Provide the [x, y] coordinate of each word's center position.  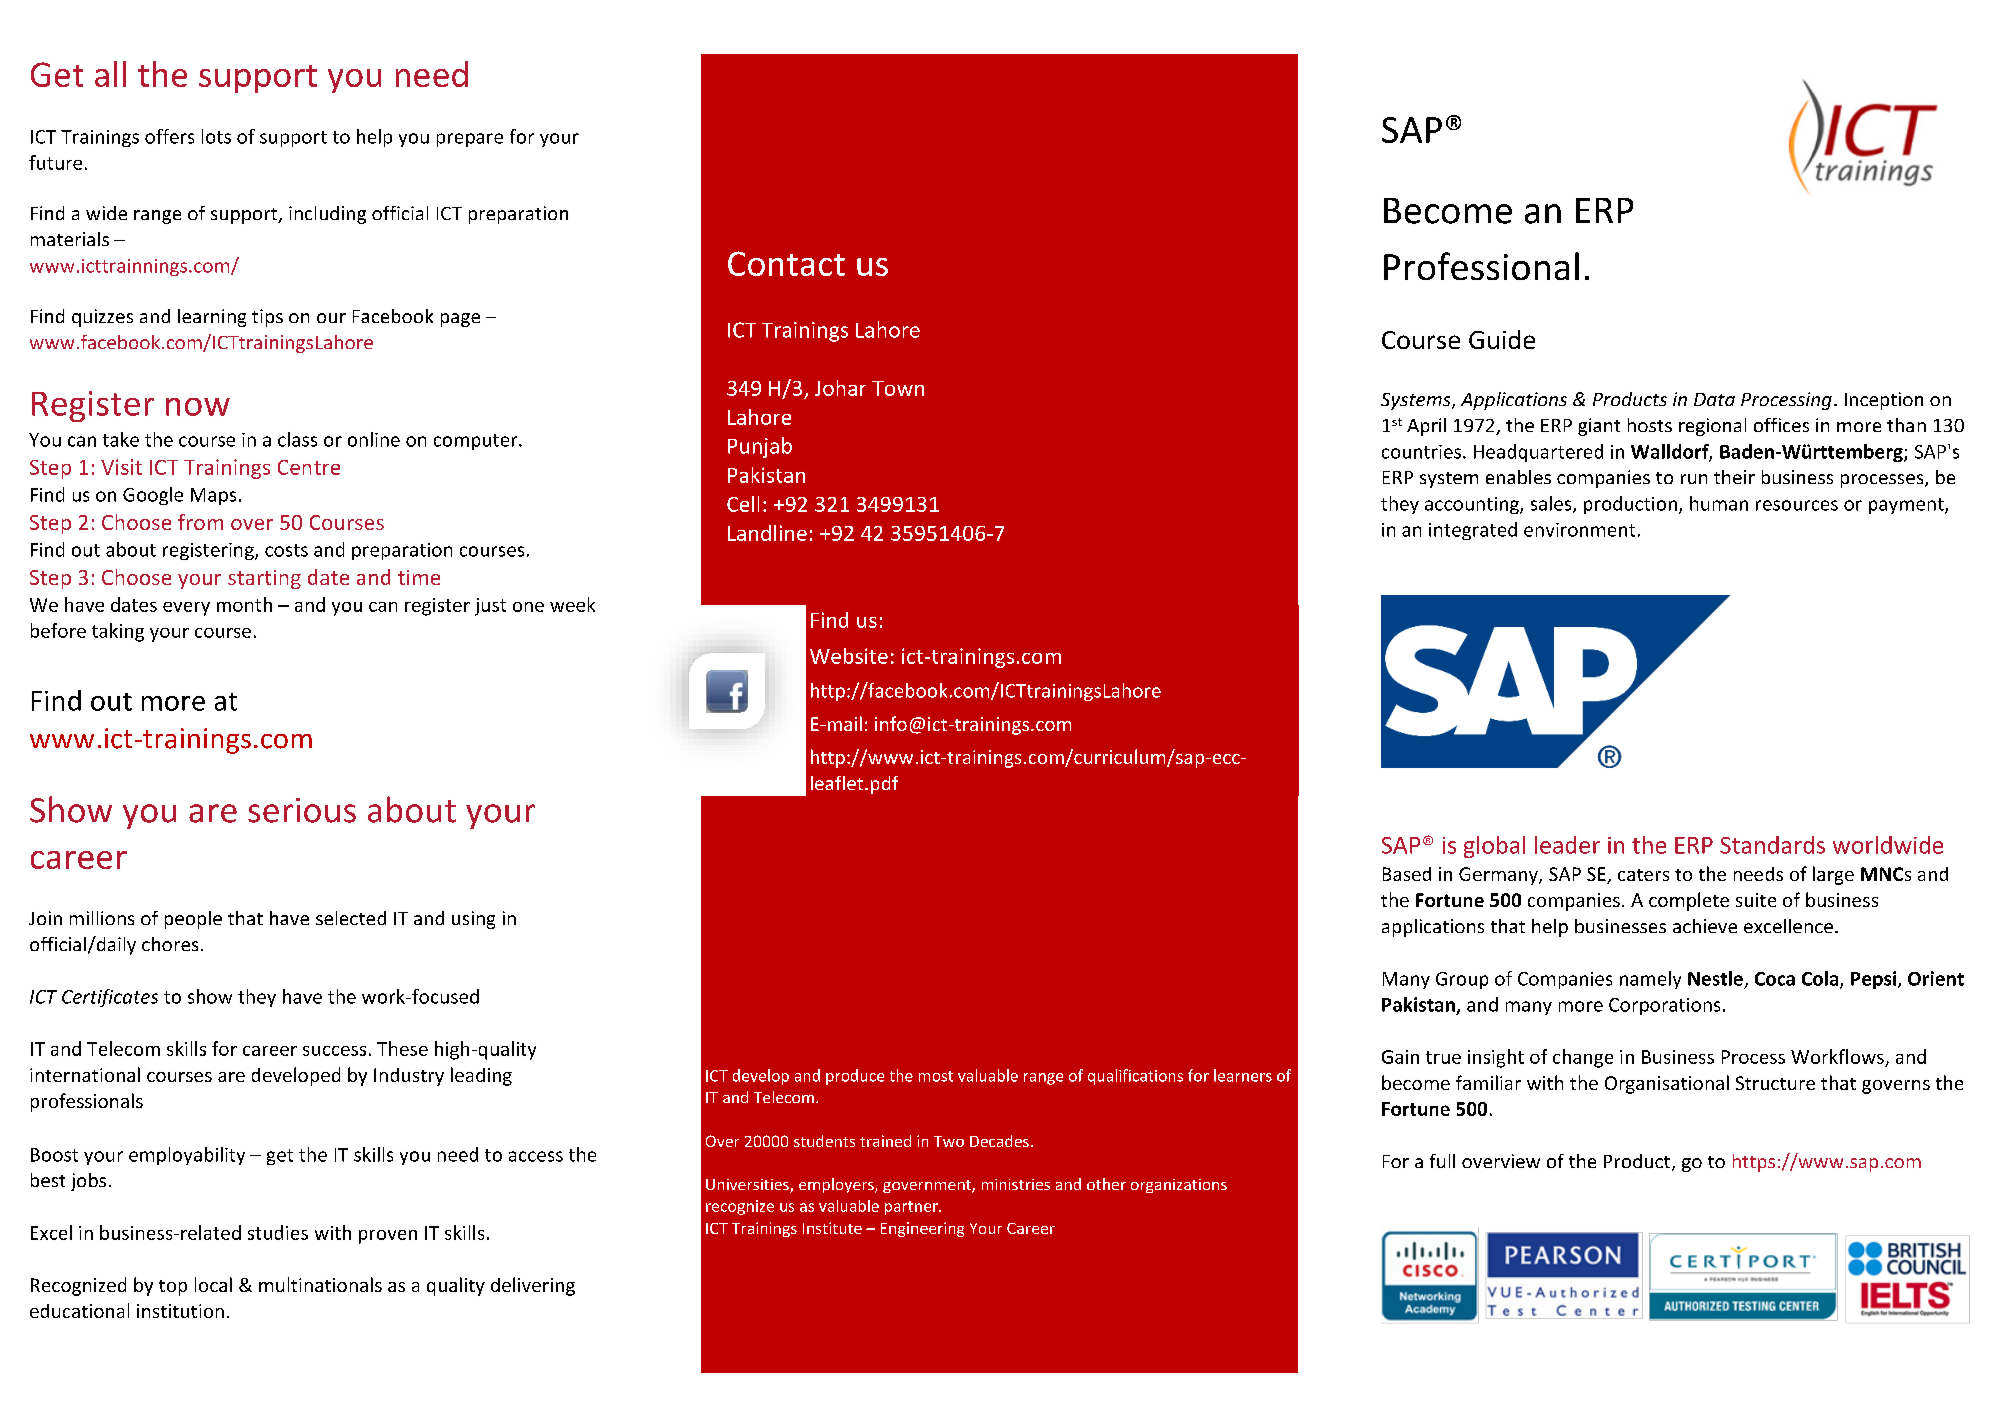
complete [1689, 901]
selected [351, 918]
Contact [786, 263]
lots [216, 136]
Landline [767, 533]
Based [1407, 874]
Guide [1502, 339]
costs [286, 550]
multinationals [320, 1284]
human [1719, 503]
